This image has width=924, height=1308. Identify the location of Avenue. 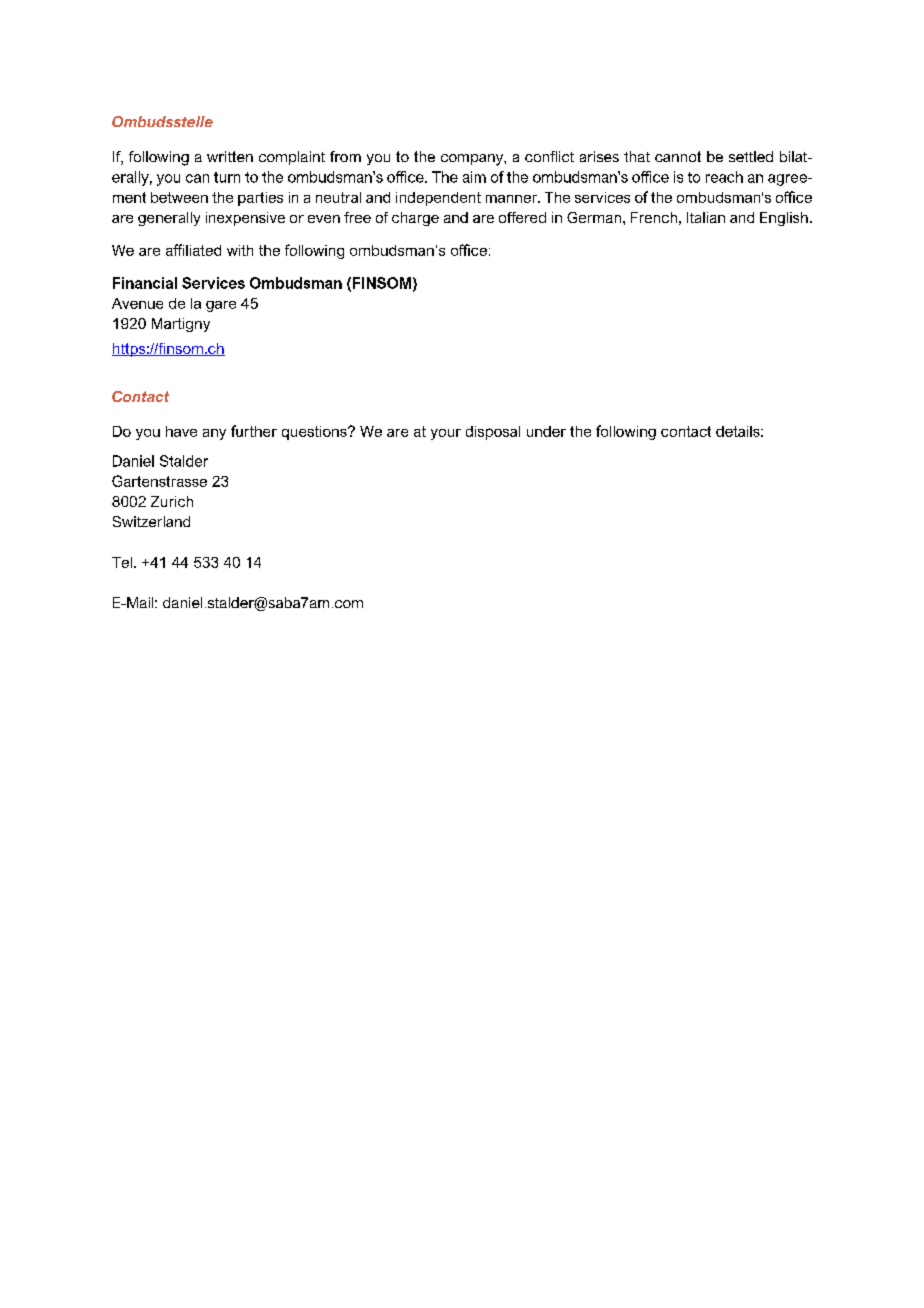
(137, 303).
